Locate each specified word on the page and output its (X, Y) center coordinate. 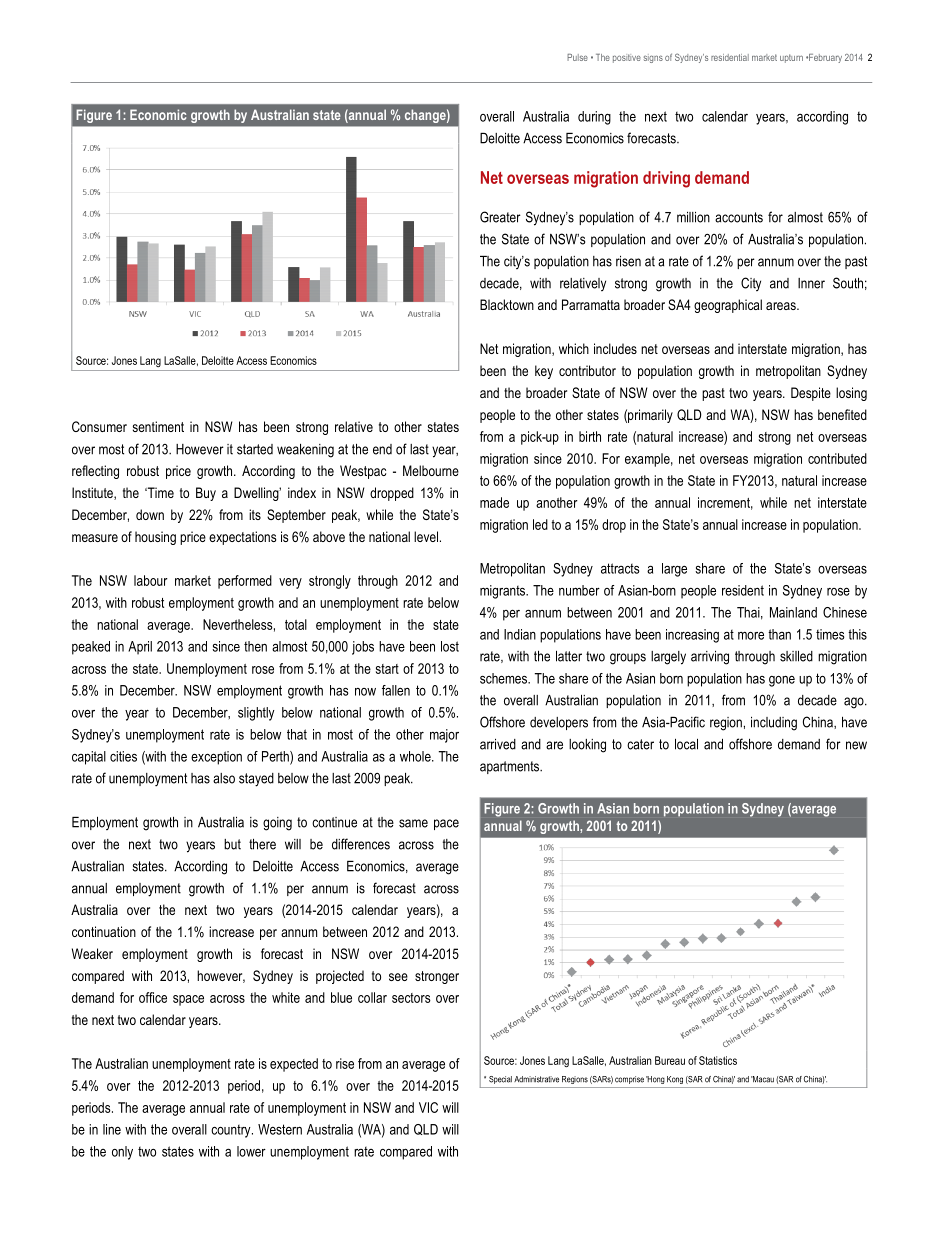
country (232, 1131)
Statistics (718, 1060)
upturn (791, 58)
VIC (428, 1107)
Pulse (577, 57)
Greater (500, 217)
